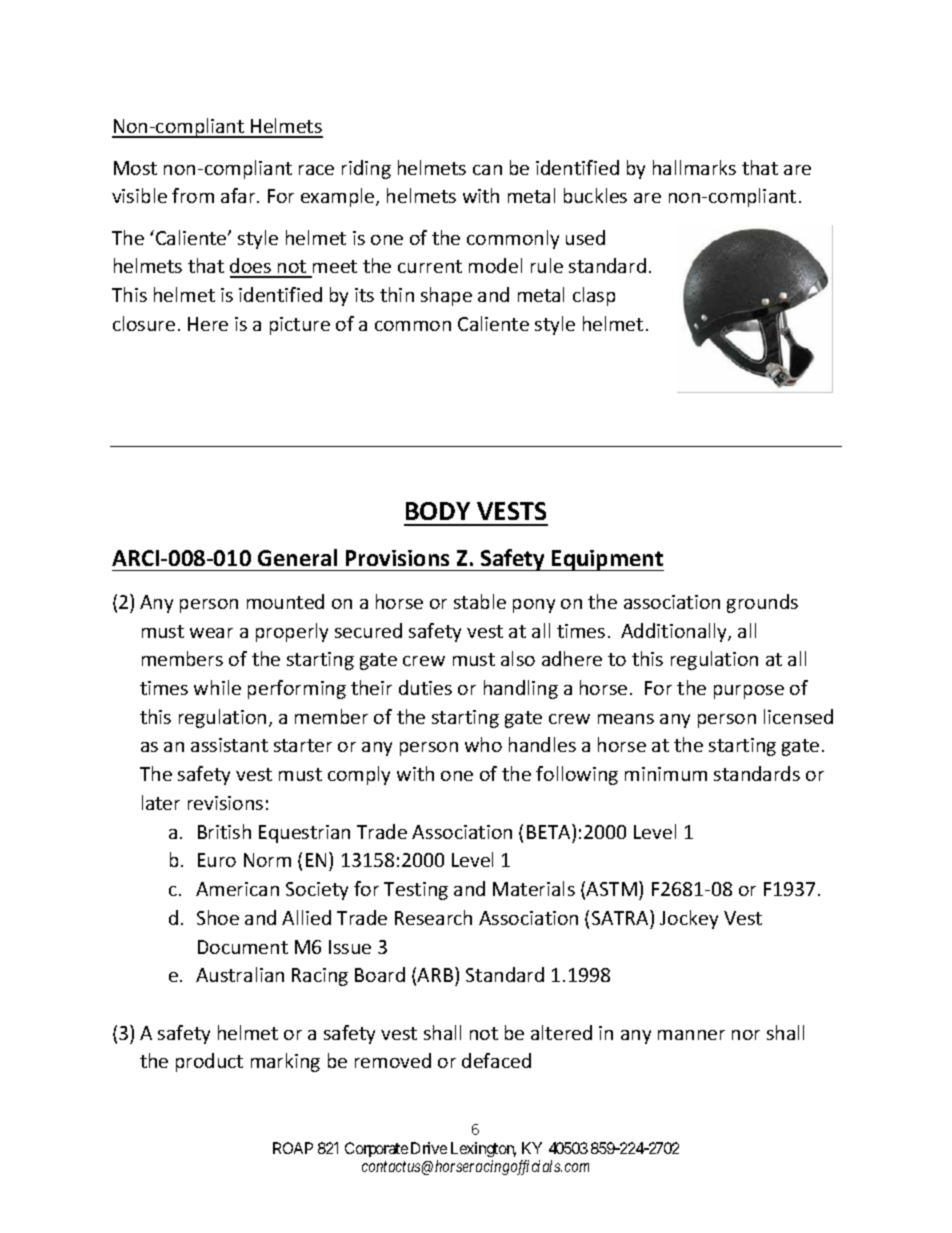 This screenshot has width=952, height=1233. Describe the element at coordinates (209, 1062) in the screenshot. I see `product` at that location.
